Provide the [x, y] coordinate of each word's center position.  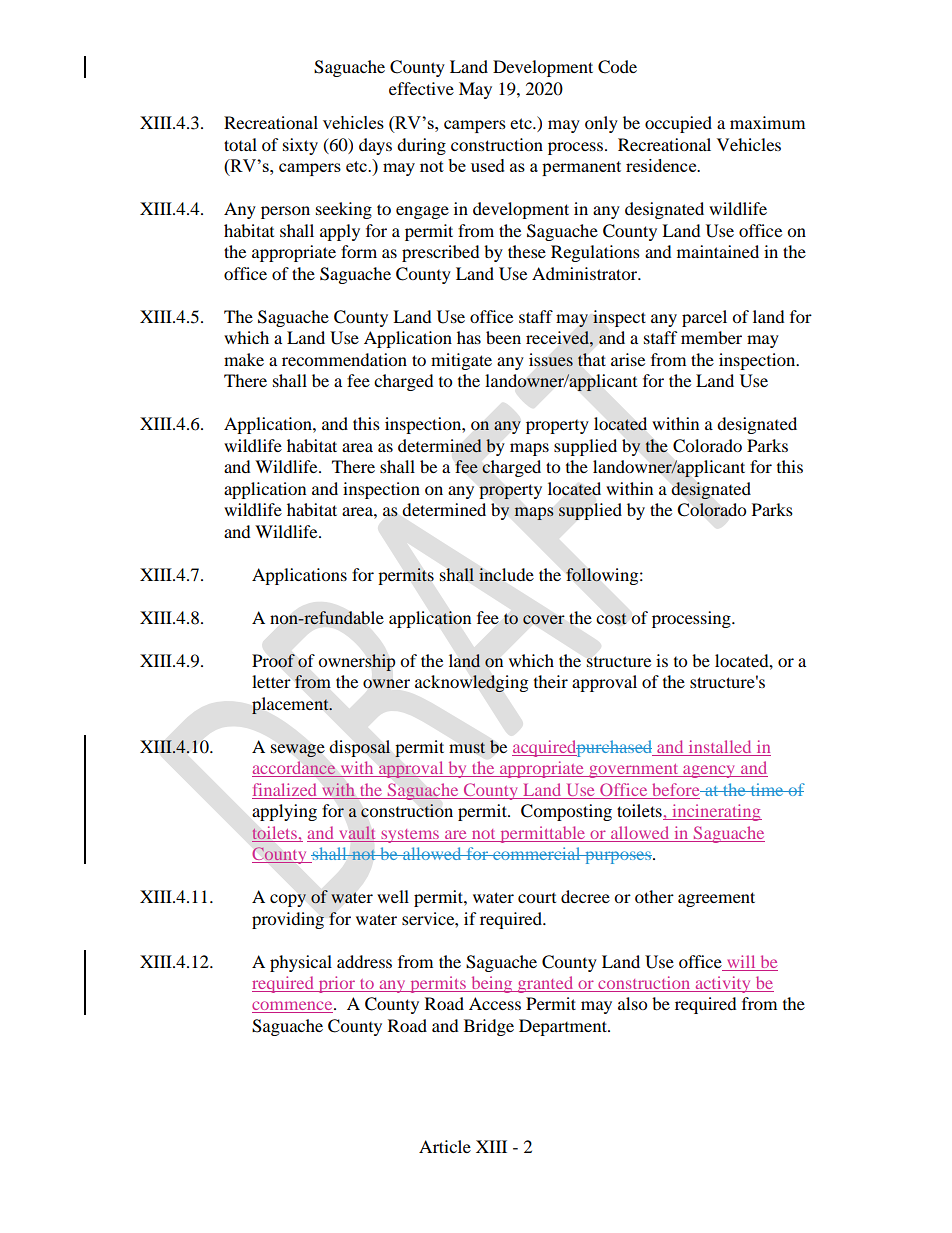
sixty [300, 146]
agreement [716, 899]
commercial [537, 853]
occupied [678, 124]
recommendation [344, 359]
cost [611, 619]
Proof [273, 661]
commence [293, 1007]
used [488, 165]
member [711, 337]
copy [288, 900]
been [503, 337]
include [506, 575]
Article [445, 1146]
